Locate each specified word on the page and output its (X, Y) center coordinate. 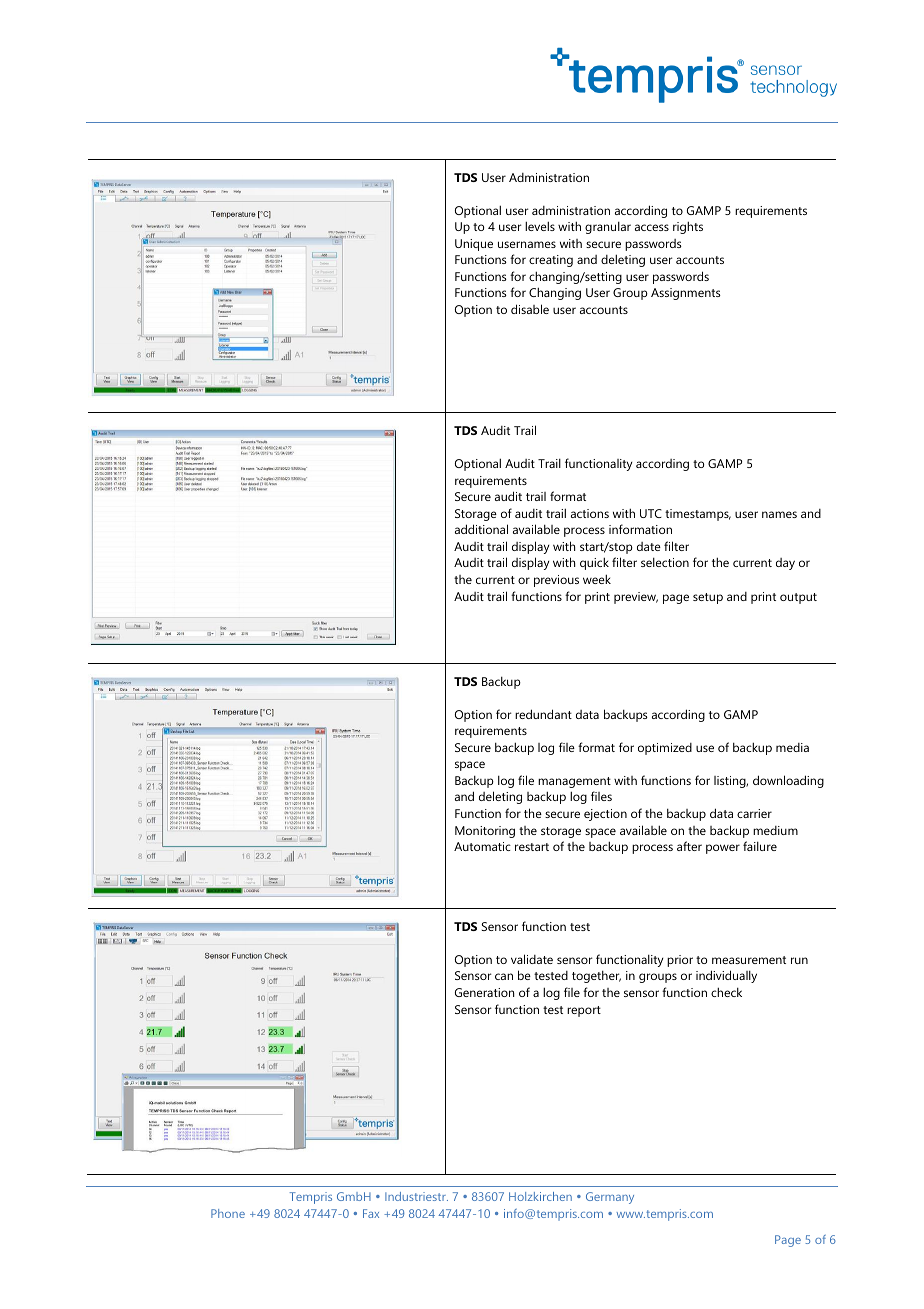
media (792, 747)
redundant (543, 714)
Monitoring (485, 832)
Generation (484, 992)
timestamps (698, 515)
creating (551, 261)
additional (481, 529)
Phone (228, 1213)
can (504, 976)
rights (688, 227)
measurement (749, 960)
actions (590, 513)
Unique (474, 245)
